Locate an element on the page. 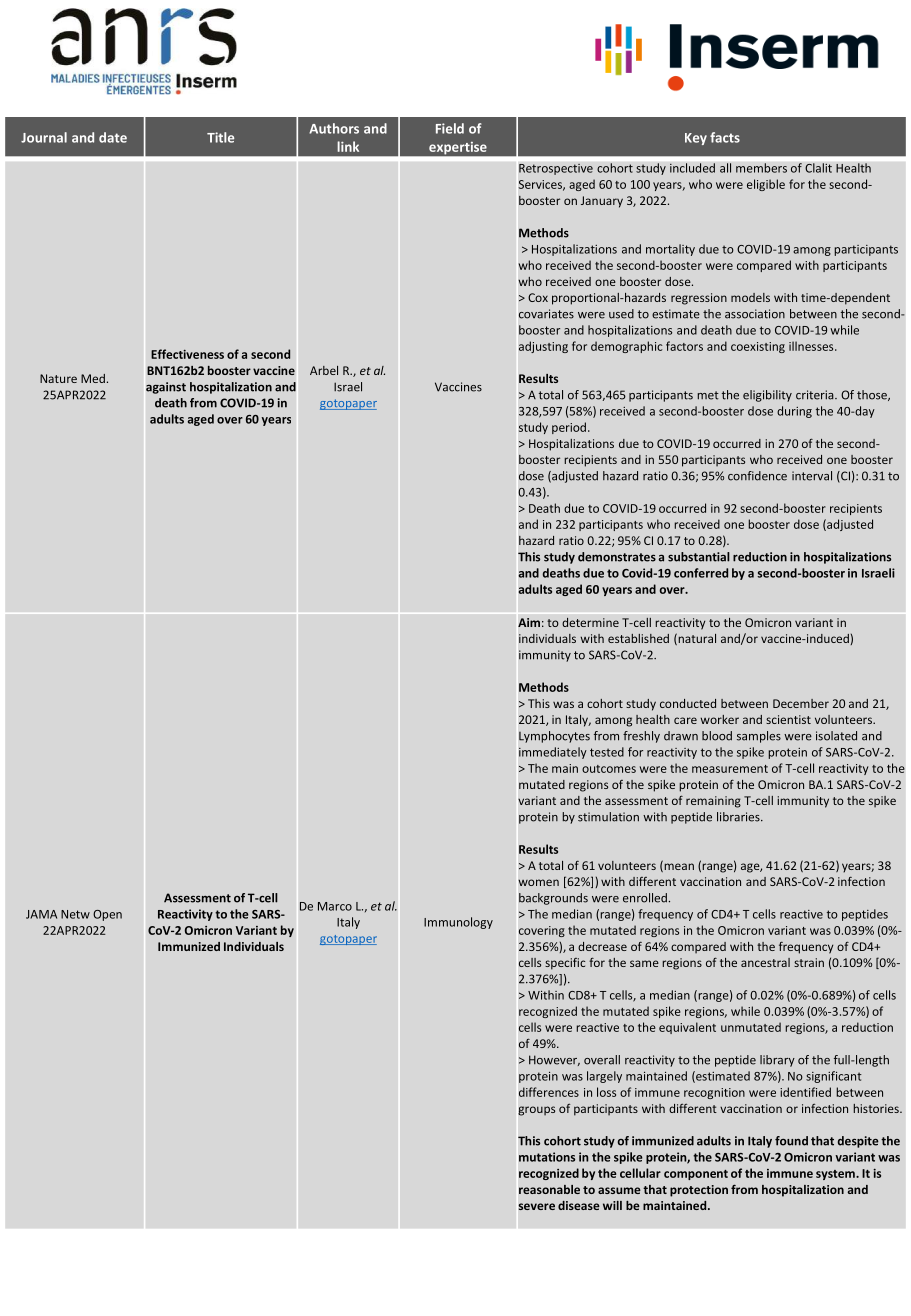 Image resolution: width=911 pixels, height=1316 pixels. mutations is located at coordinates (547, 1157).
